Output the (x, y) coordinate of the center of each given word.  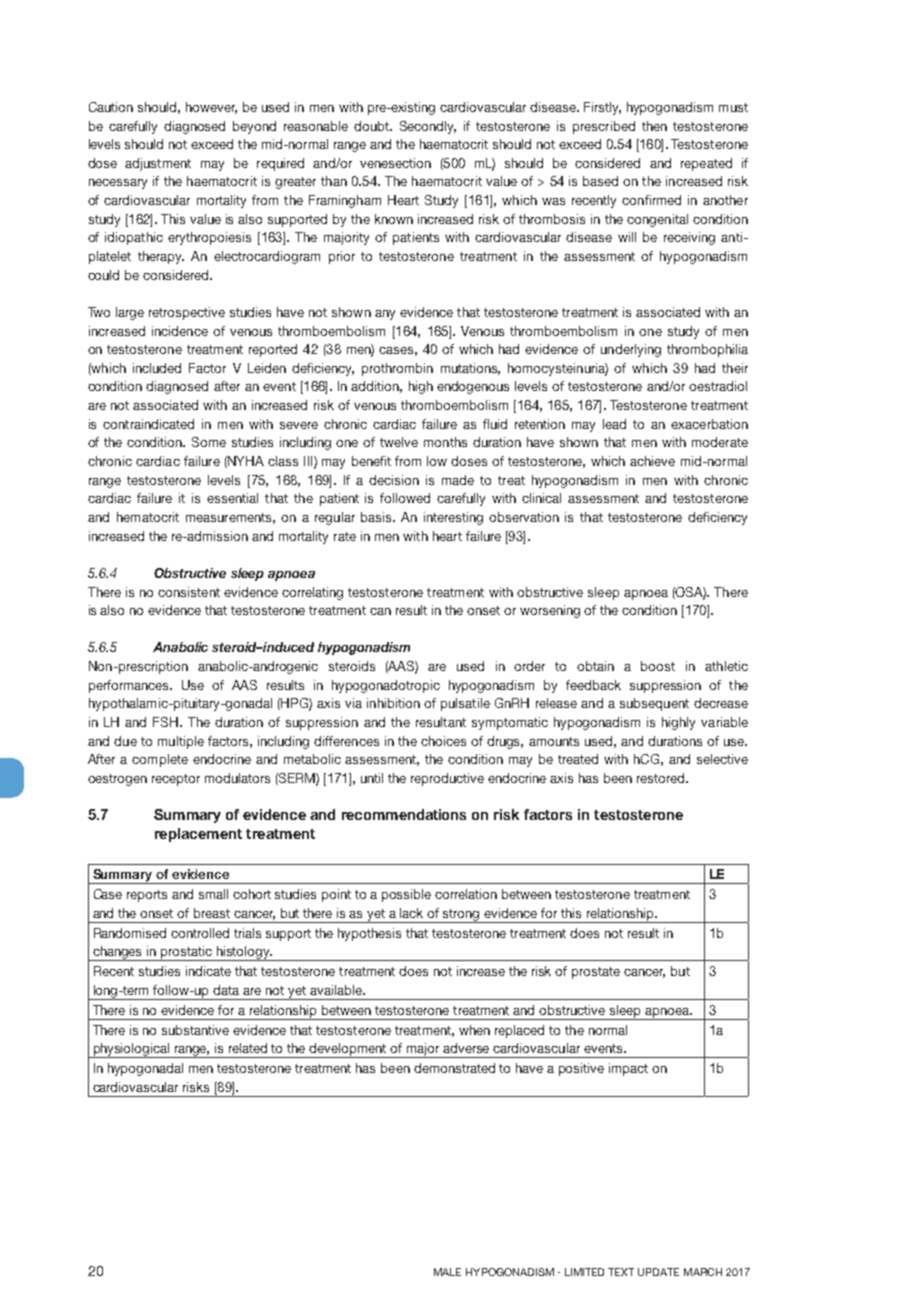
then (654, 126)
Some (209, 442)
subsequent (654, 704)
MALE (447, 1272)
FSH (167, 722)
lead (614, 424)
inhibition (393, 703)
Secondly (428, 127)
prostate (596, 973)
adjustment (158, 164)
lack (411, 913)
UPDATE (658, 1272)
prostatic (187, 953)
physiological (131, 1050)
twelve (399, 442)
